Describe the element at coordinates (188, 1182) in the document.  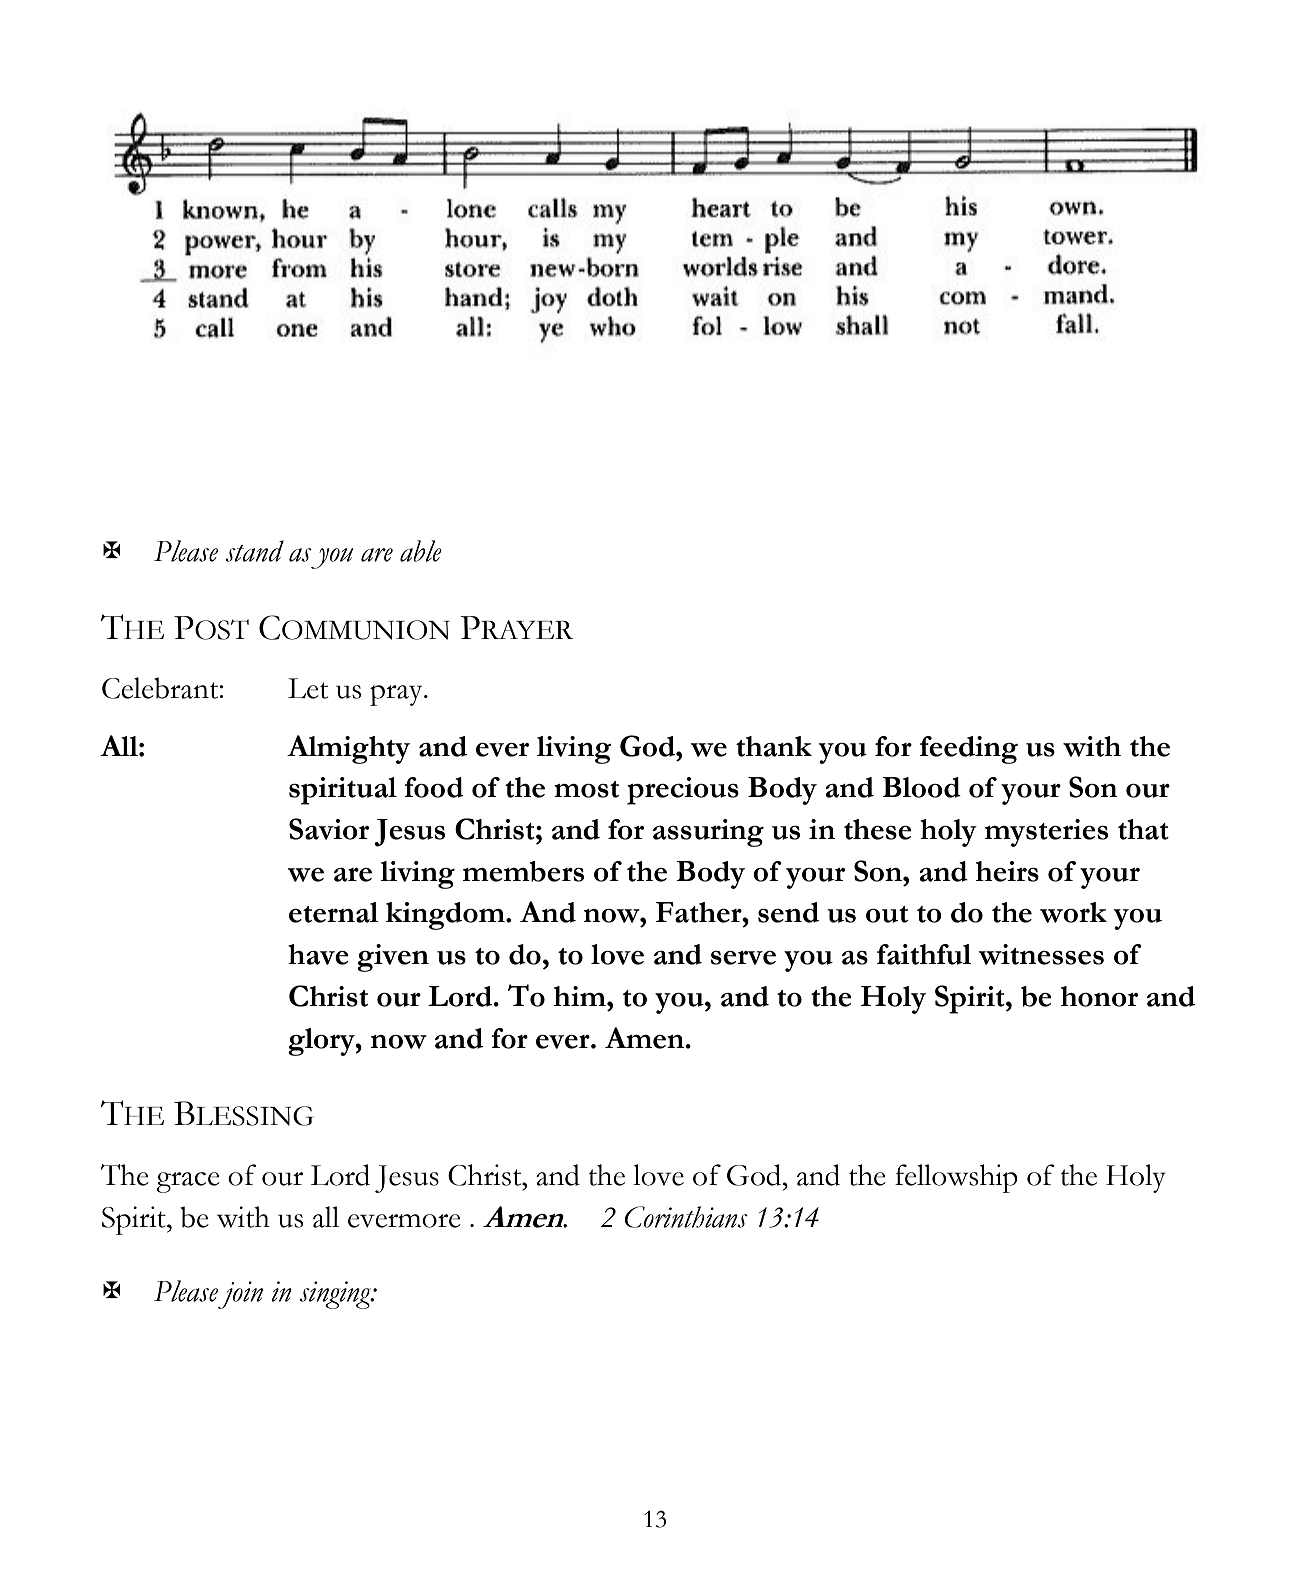
I see `grace` at that location.
